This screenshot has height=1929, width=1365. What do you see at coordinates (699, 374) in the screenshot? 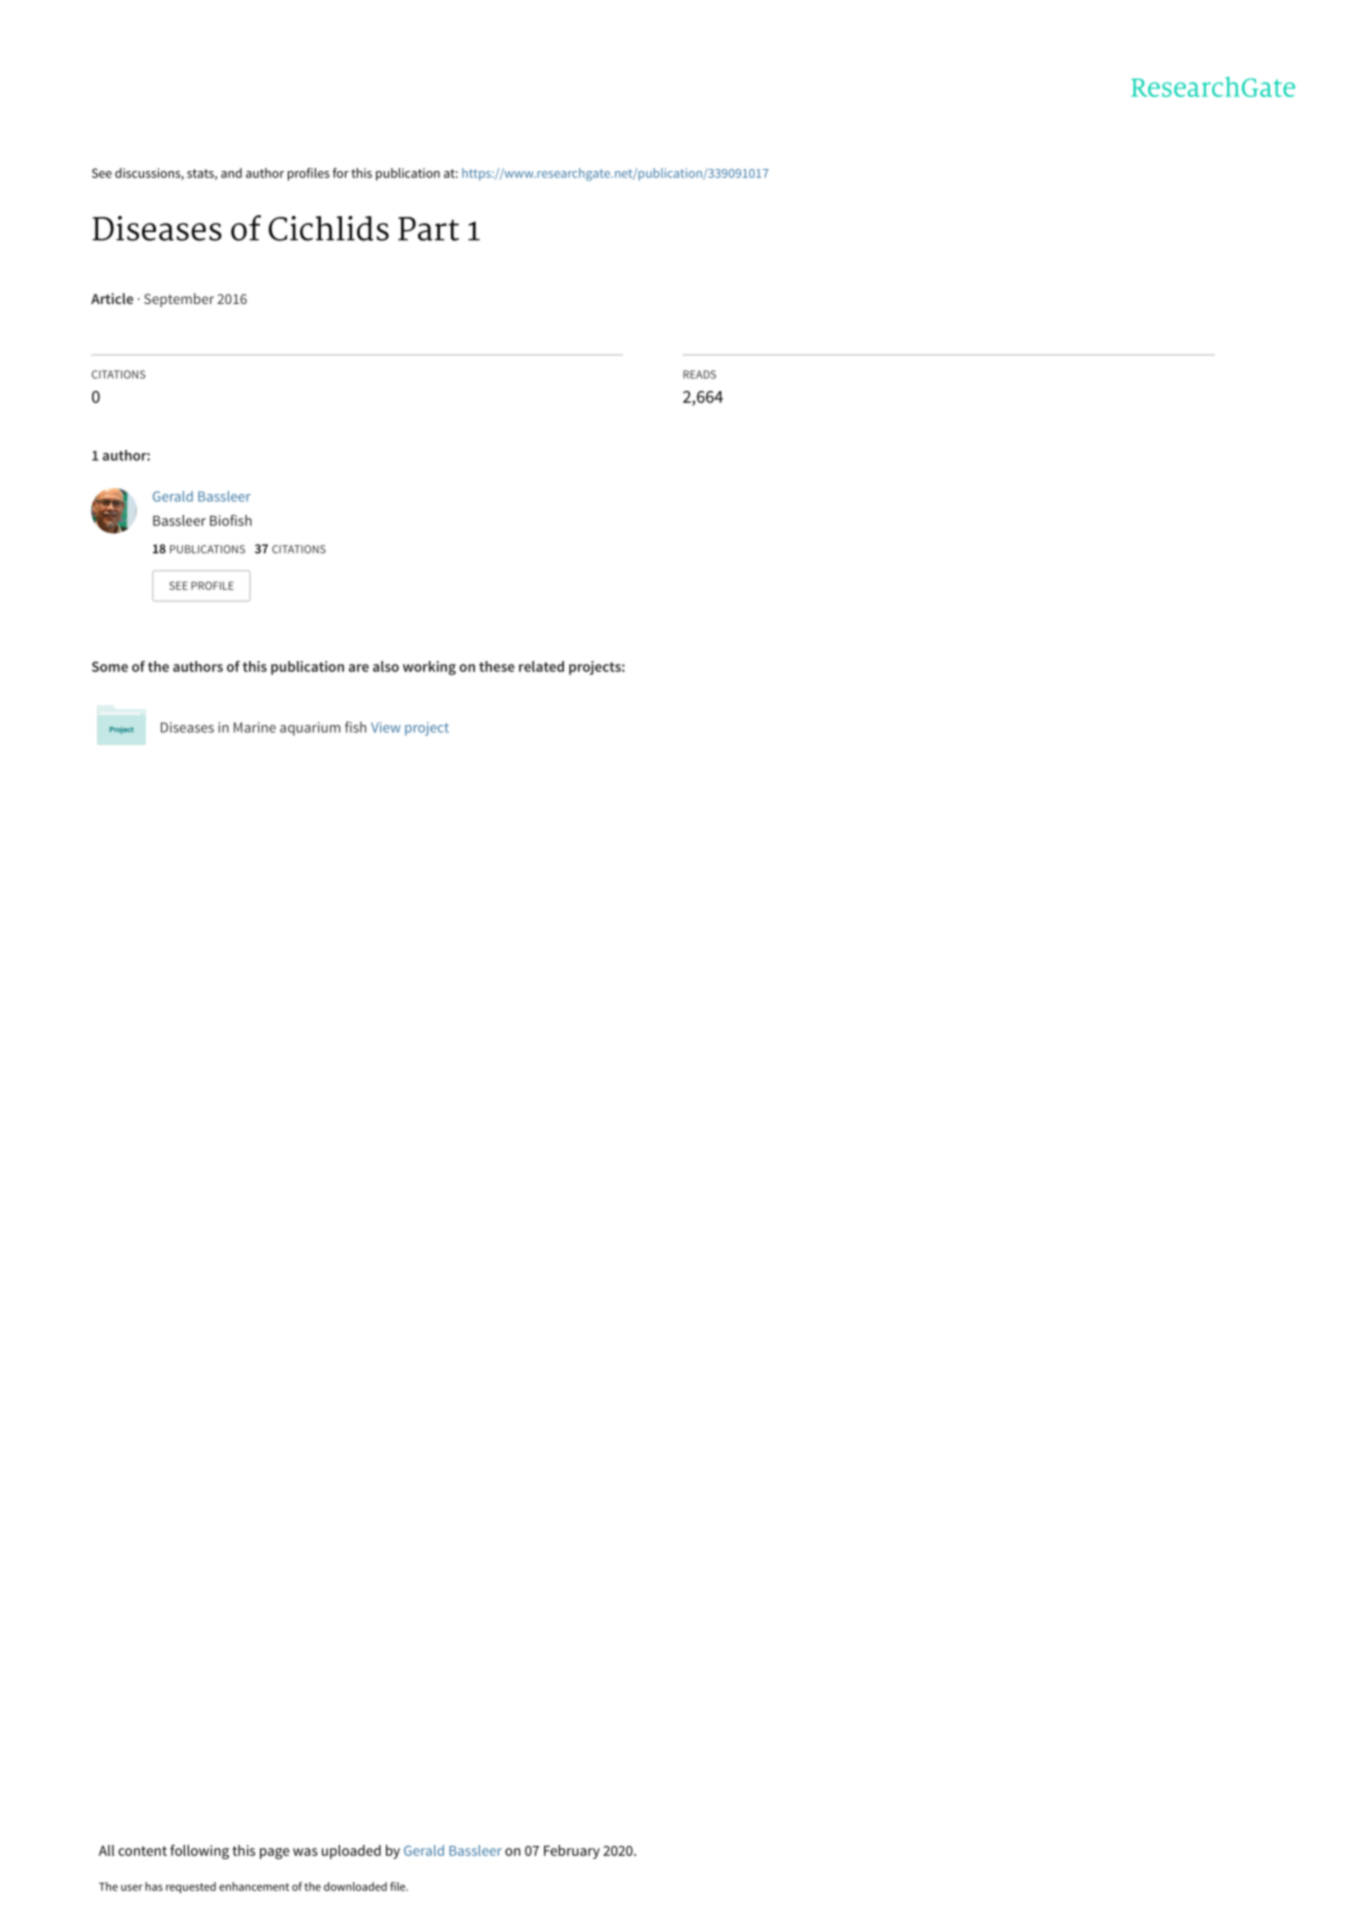
I see `READS` at bounding box center [699, 374].
